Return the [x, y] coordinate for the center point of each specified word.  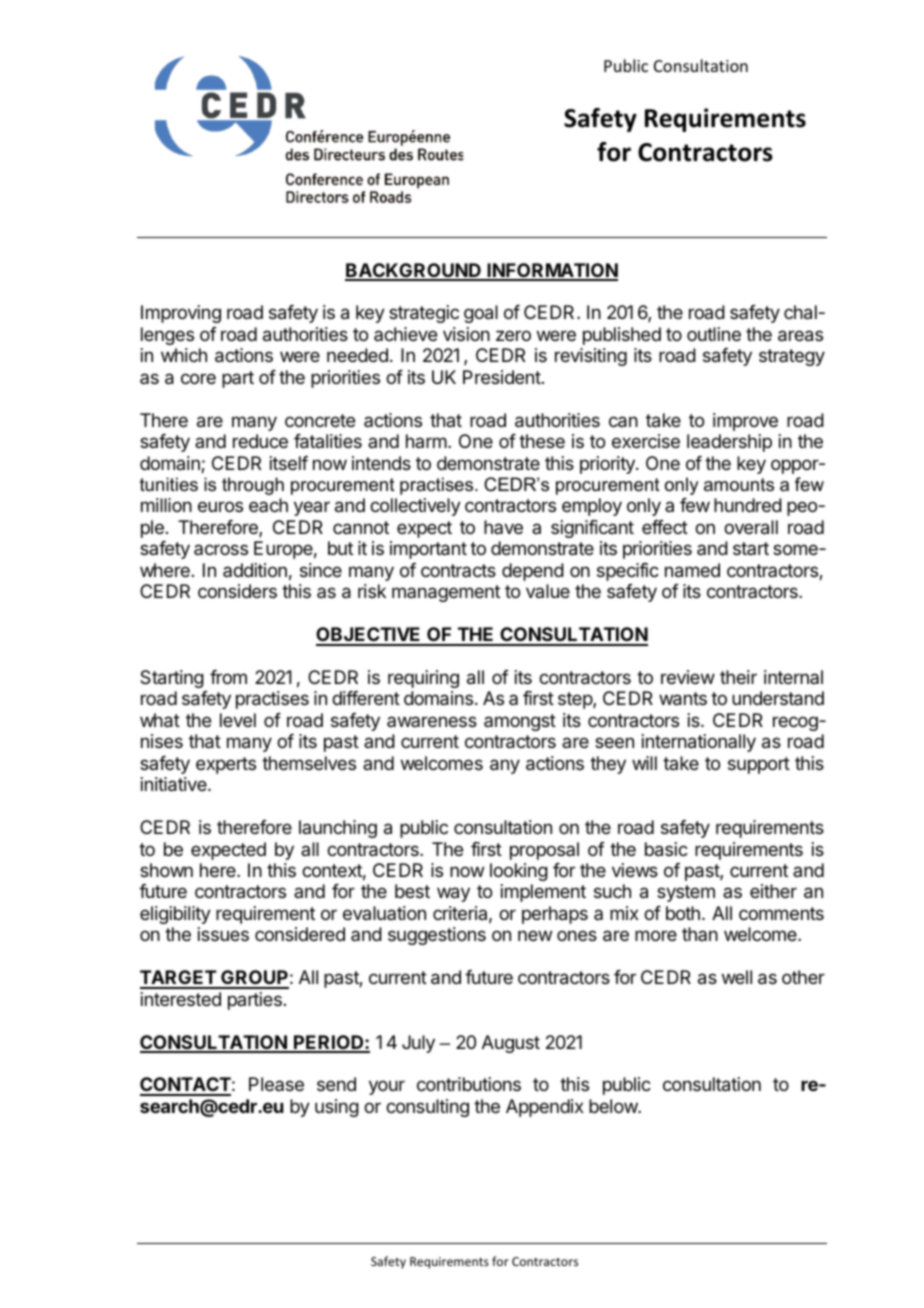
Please [276, 1084]
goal [481, 314]
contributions [469, 1084]
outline [714, 334]
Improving [181, 314]
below [614, 1106]
